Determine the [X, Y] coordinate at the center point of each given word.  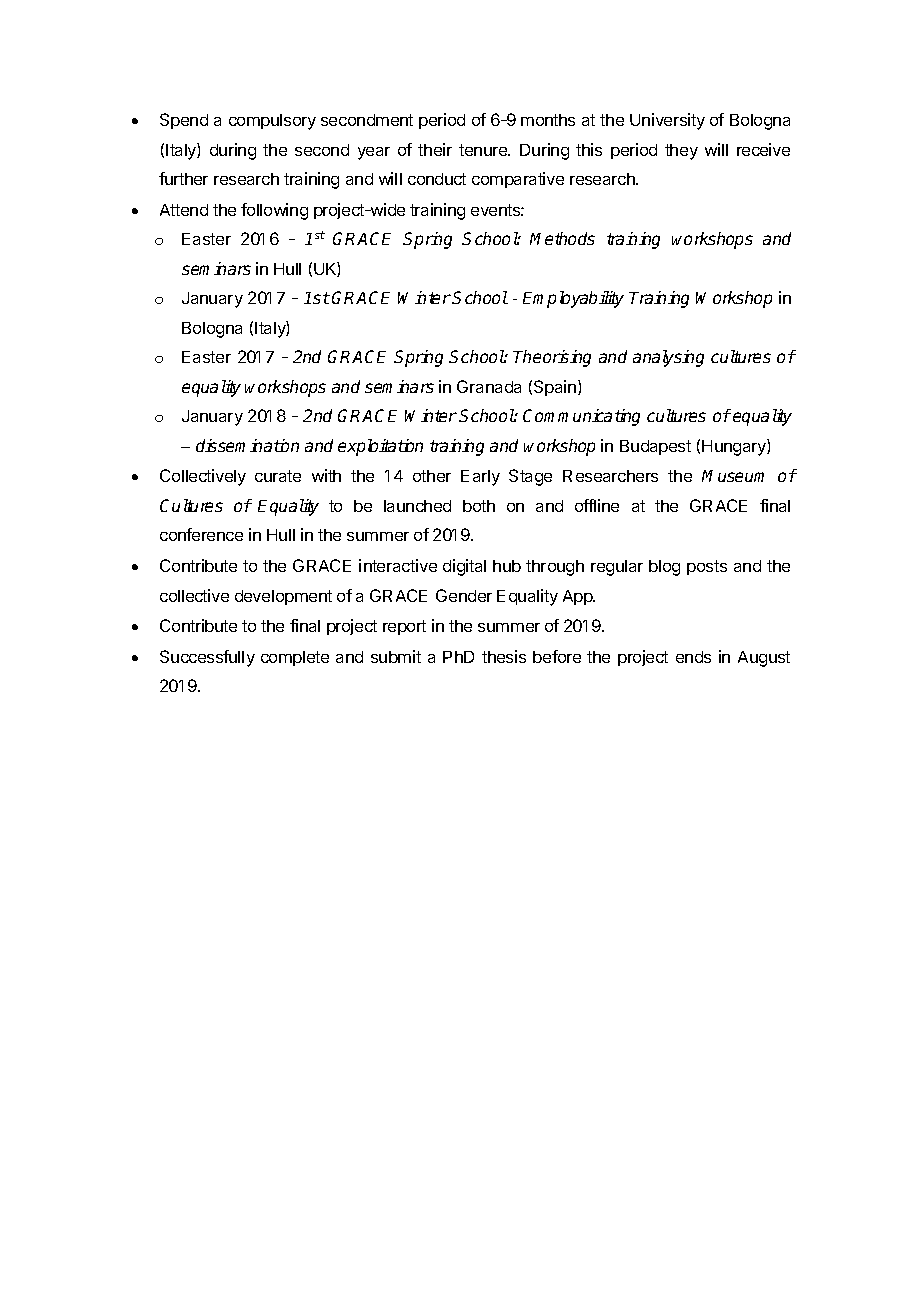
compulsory [272, 122]
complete [295, 658]
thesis [504, 656]
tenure [484, 150]
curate [278, 476]
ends [693, 657]
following [274, 211]
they [681, 152]
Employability [573, 299]
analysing [668, 358]
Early [480, 478]
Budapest [655, 447]
